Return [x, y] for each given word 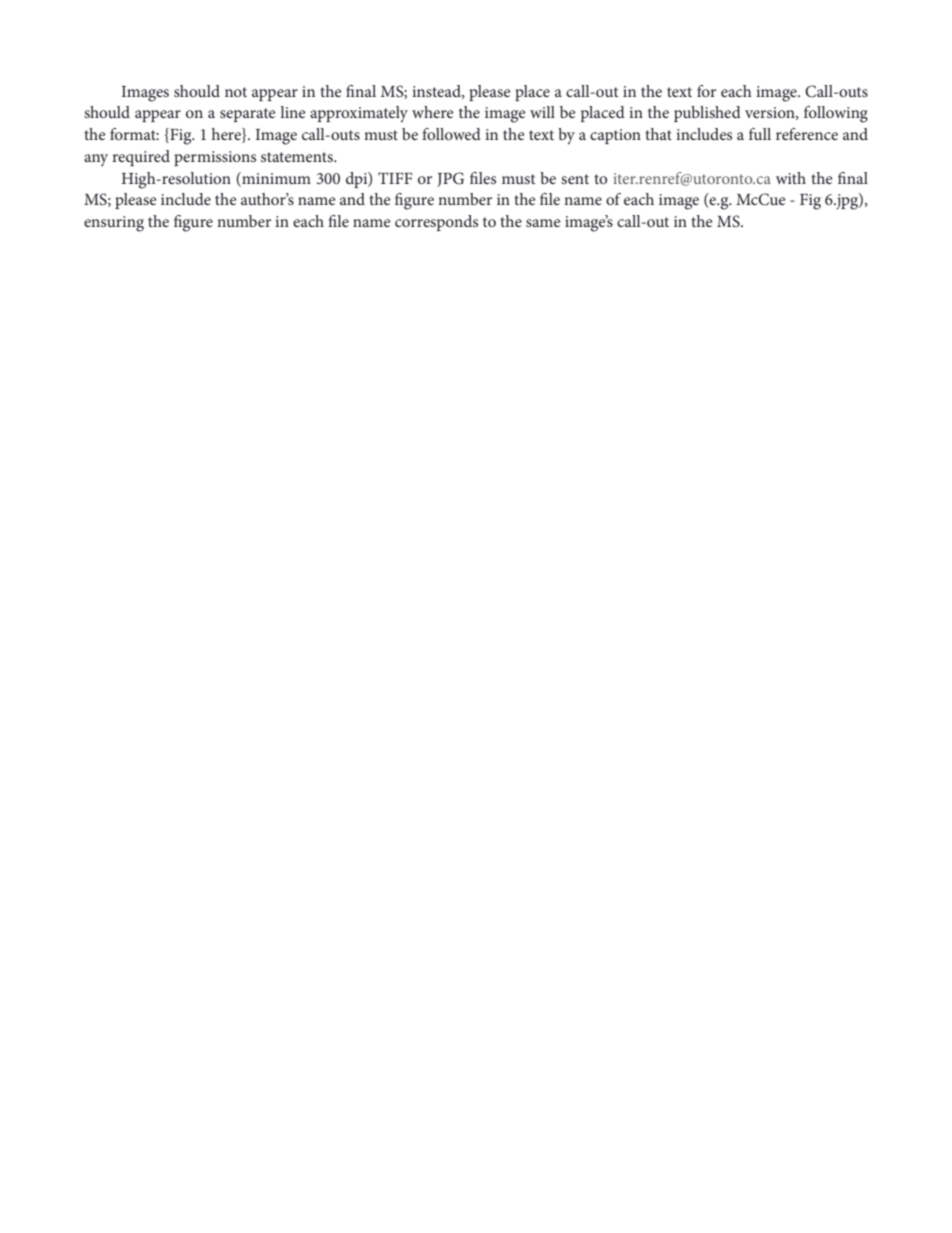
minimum [275, 178]
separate [248, 115]
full [760, 134]
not [236, 92]
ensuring [114, 224]
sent [575, 179]
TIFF [395, 178]
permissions [215, 158]
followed [451, 134]
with [791, 178]
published [707, 114]
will [542, 112]
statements [298, 157]
